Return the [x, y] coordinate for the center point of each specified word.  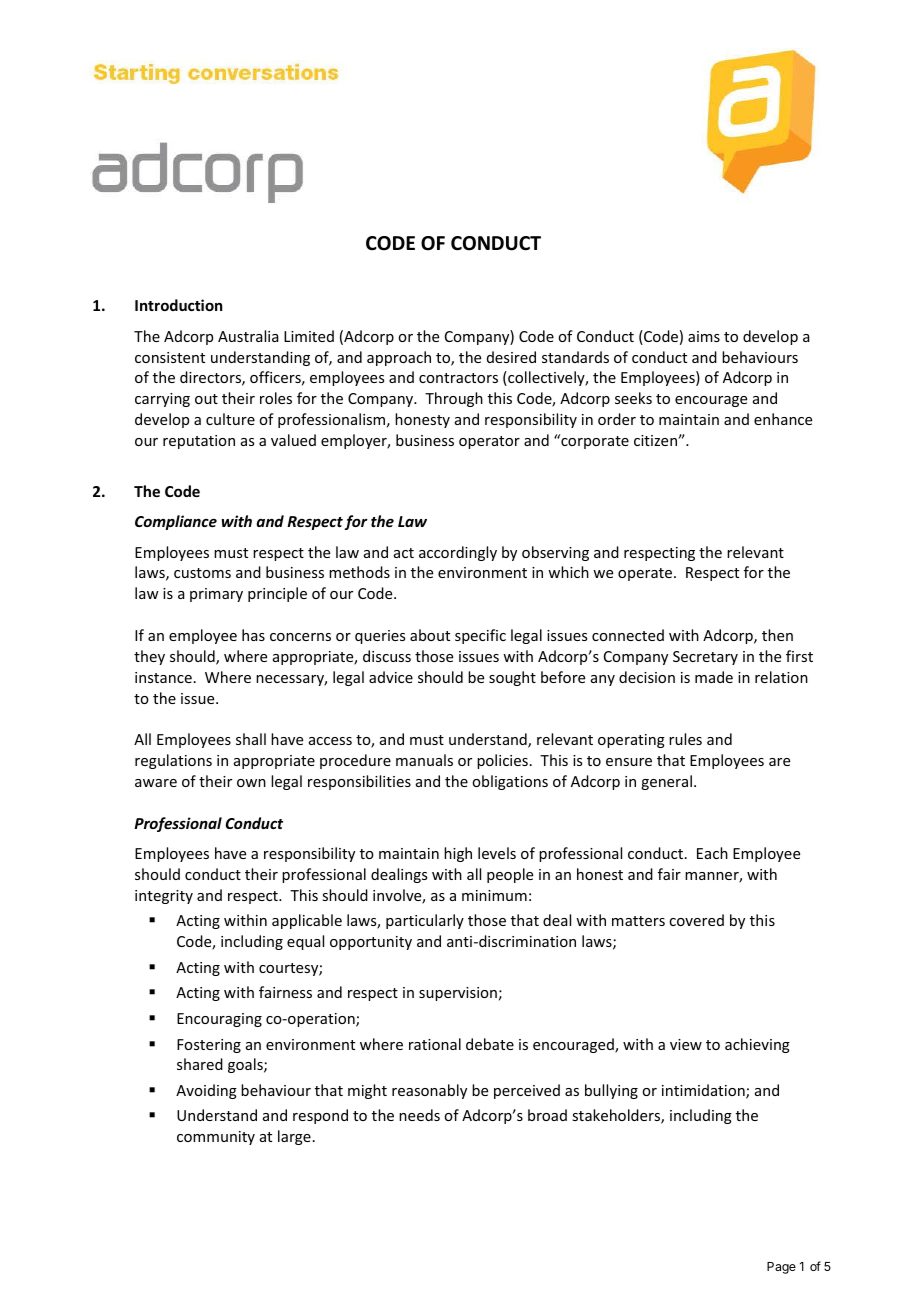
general [666, 782]
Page [781, 1268]
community [216, 1138]
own [251, 783]
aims [704, 336]
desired [511, 357]
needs [419, 1115]
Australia [248, 336]
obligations [510, 782]
